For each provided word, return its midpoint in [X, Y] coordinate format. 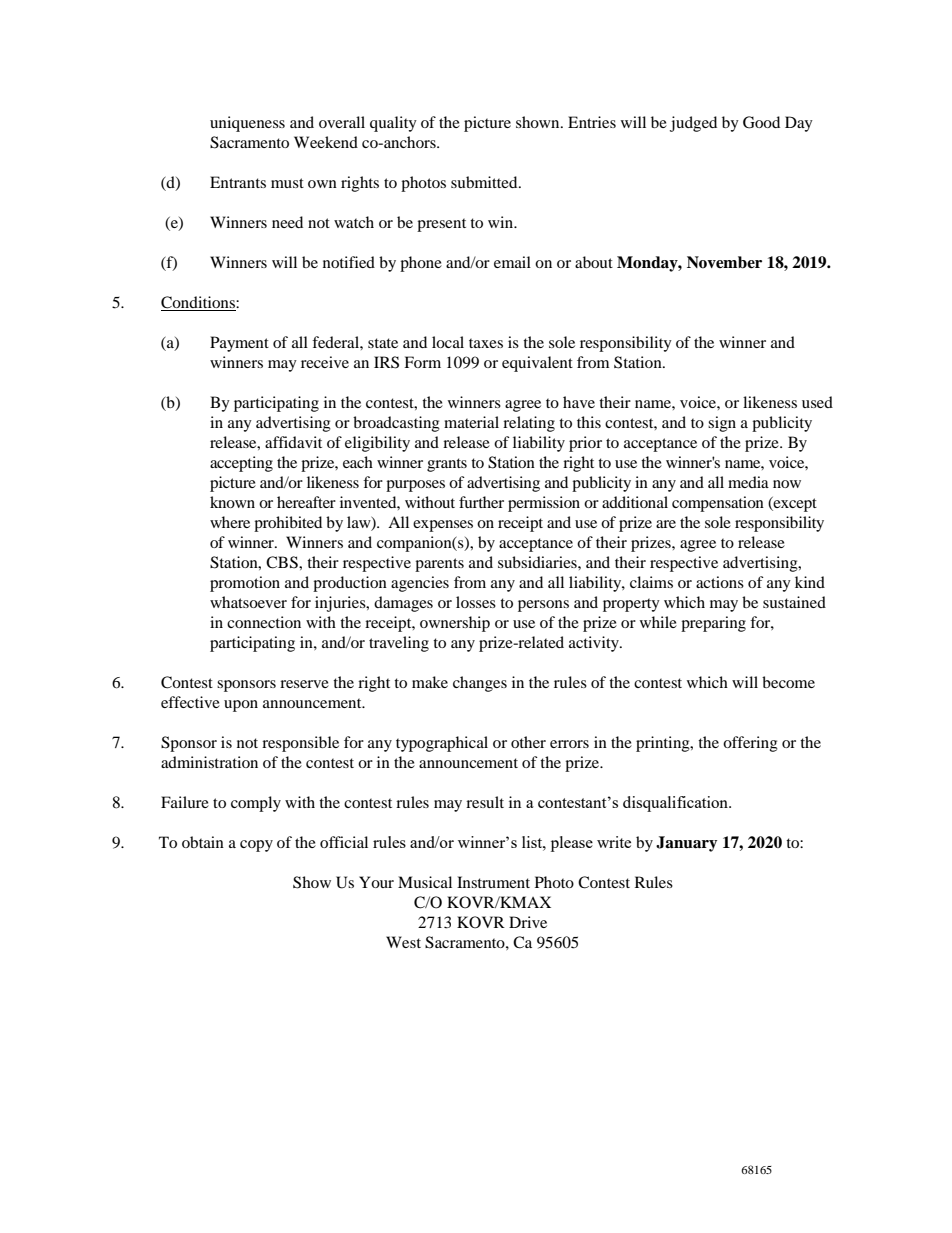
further [481, 502]
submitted [485, 182]
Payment [239, 344]
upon [241, 706]
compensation [718, 504]
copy [256, 846]
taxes [486, 343]
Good [761, 122]
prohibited [288, 524]
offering [750, 744]
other [528, 742]
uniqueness [247, 124]
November [724, 262]
